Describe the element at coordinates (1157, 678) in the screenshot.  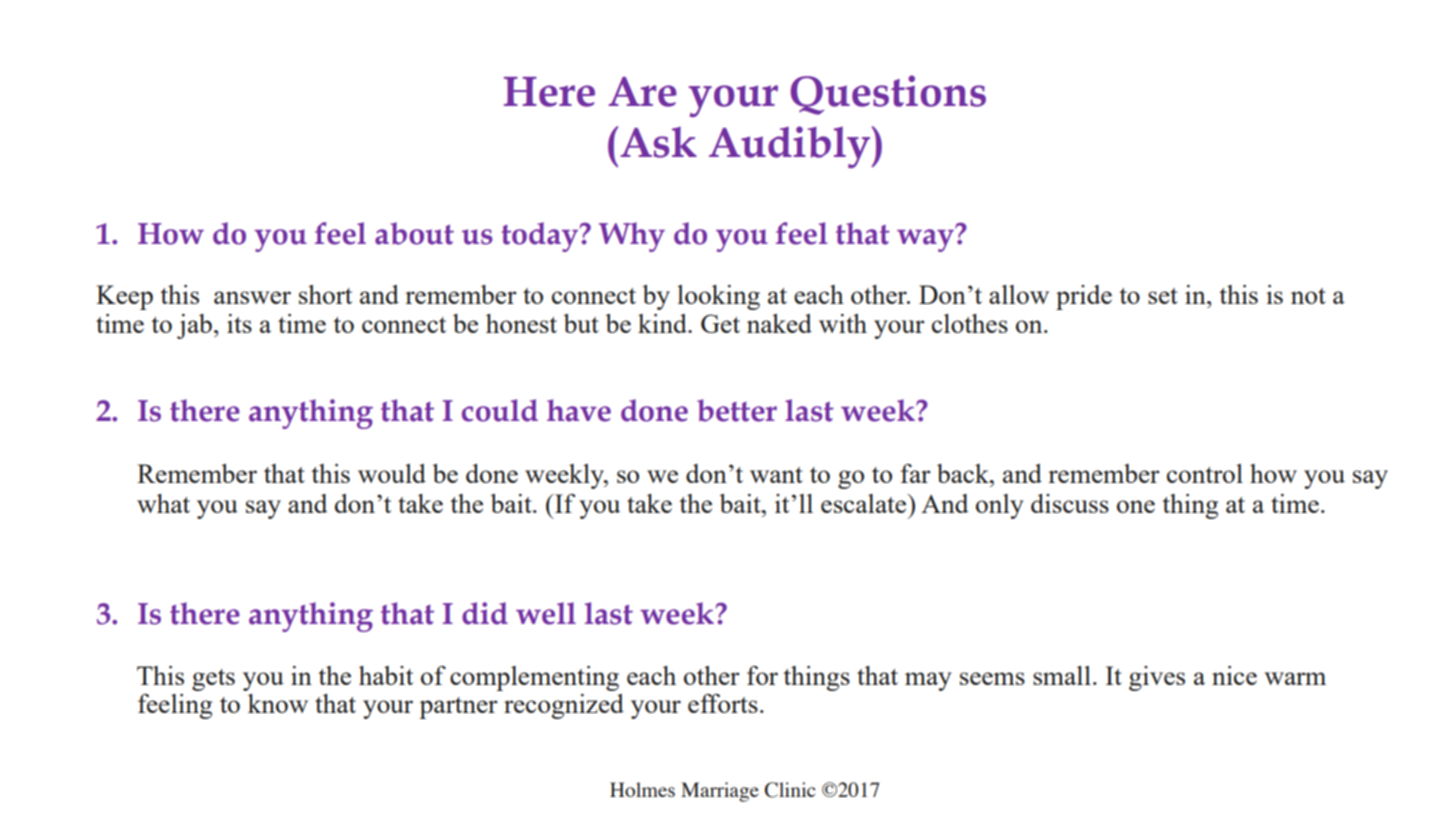
I see `gives` at that location.
